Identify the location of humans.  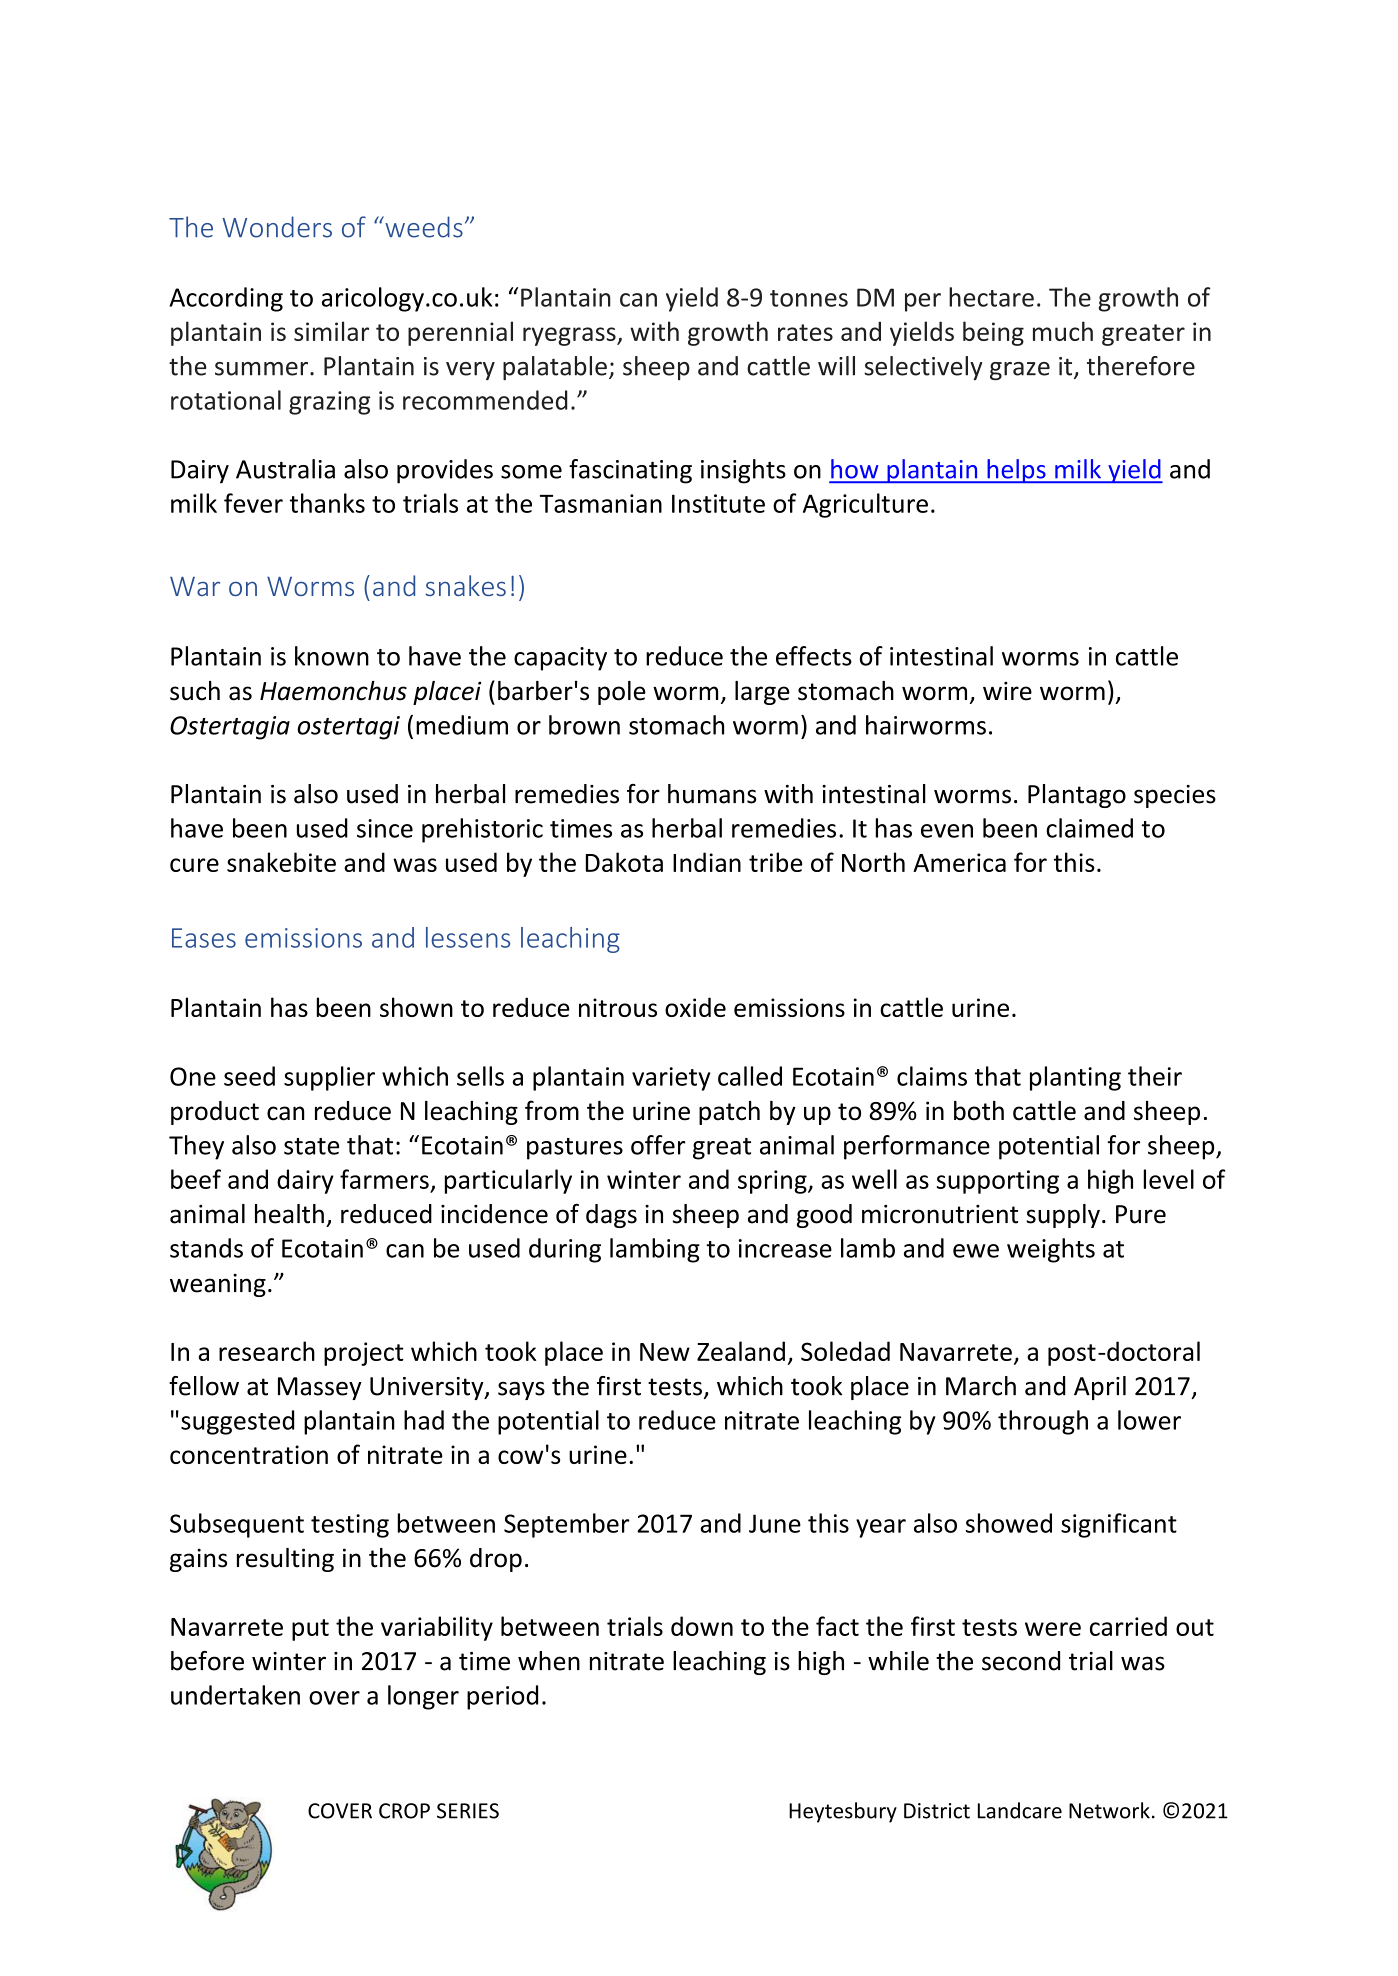
(712, 794).
